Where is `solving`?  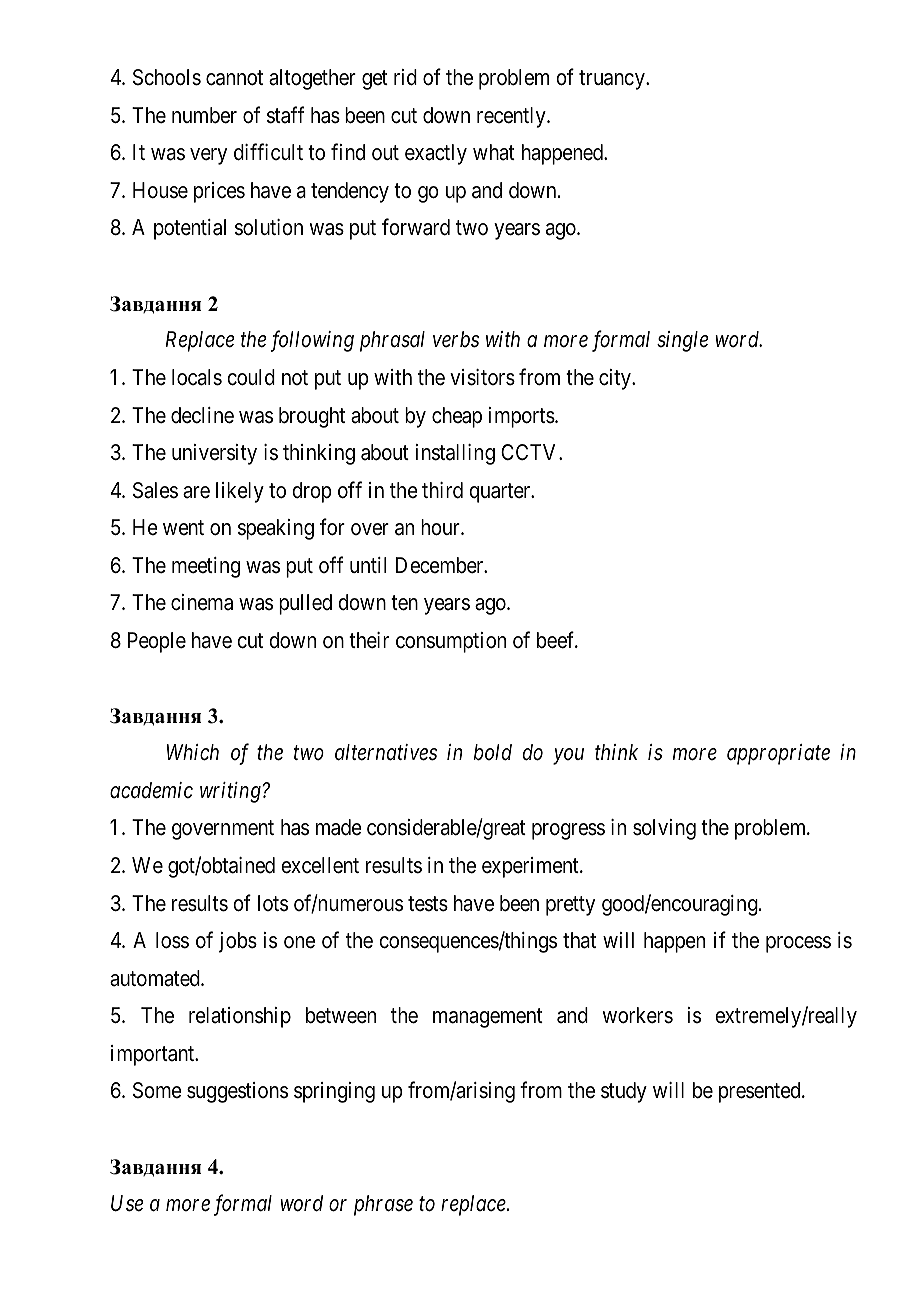
solving is located at coordinates (664, 829).
